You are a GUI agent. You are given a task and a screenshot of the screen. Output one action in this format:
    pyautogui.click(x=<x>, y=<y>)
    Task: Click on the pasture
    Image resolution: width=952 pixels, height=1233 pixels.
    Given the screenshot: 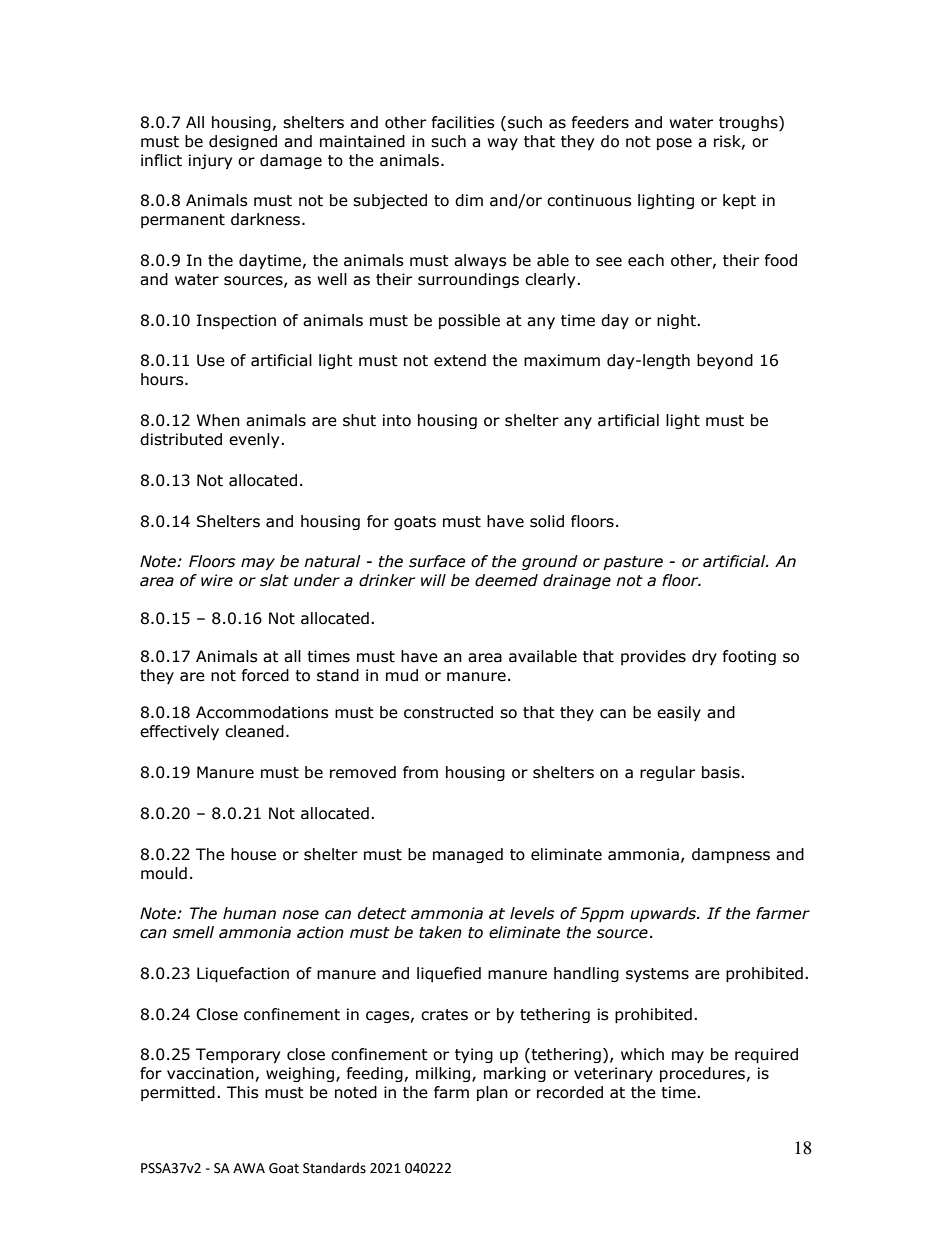 What is the action you would take?
    pyautogui.click(x=633, y=563)
